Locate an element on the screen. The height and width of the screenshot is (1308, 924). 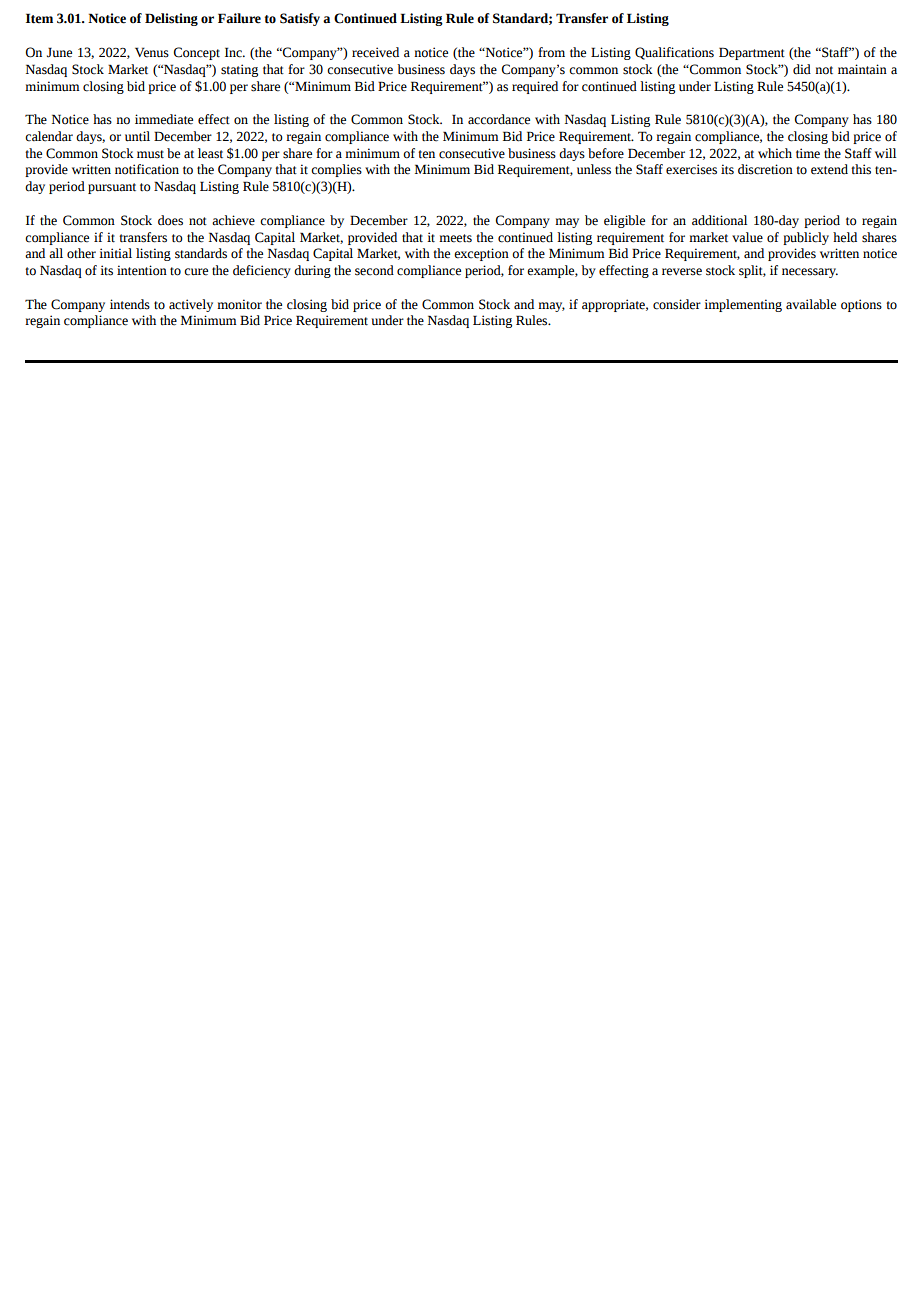
did is located at coordinates (802, 69).
